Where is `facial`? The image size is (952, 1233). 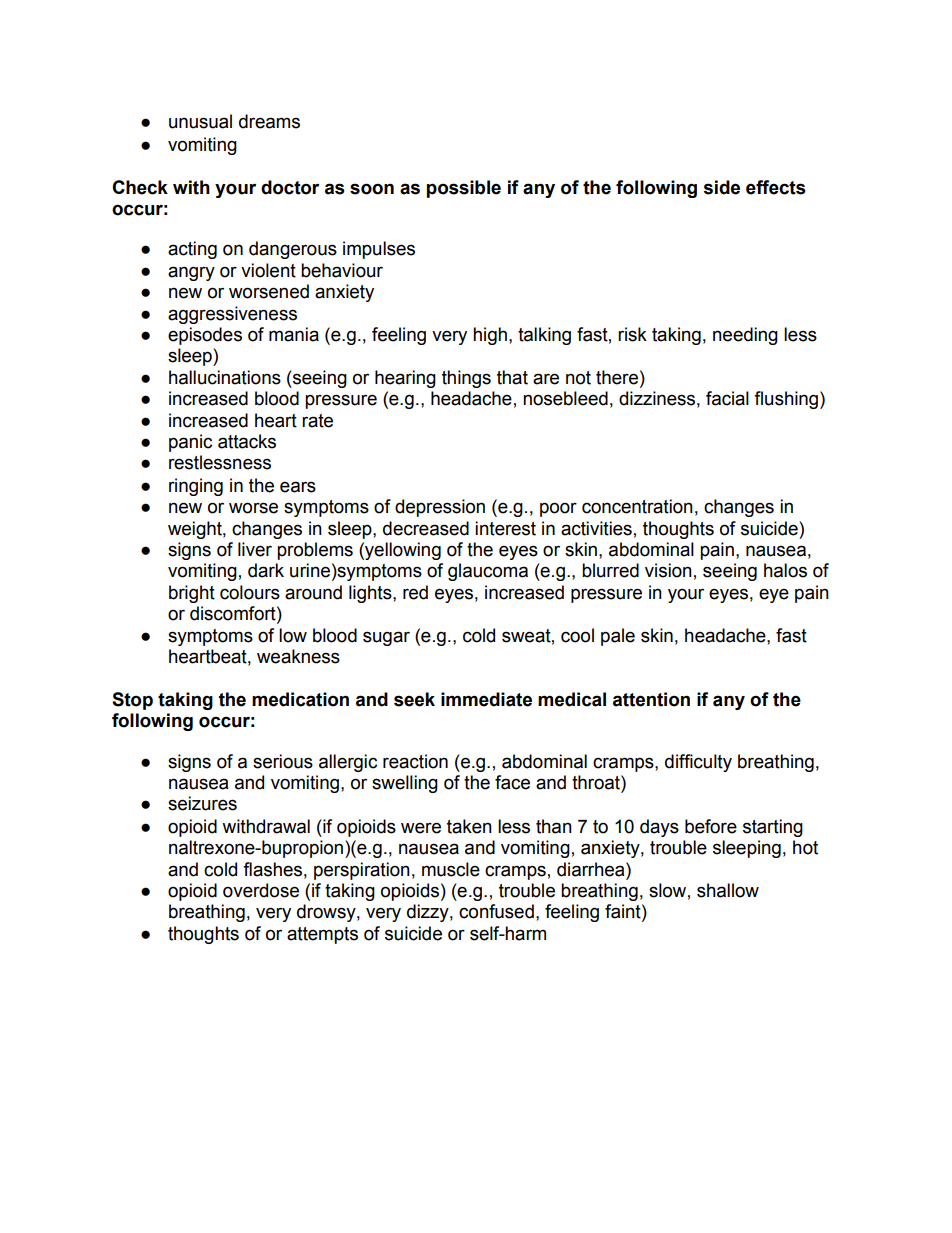 facial is located at coordinates (727, 398).
